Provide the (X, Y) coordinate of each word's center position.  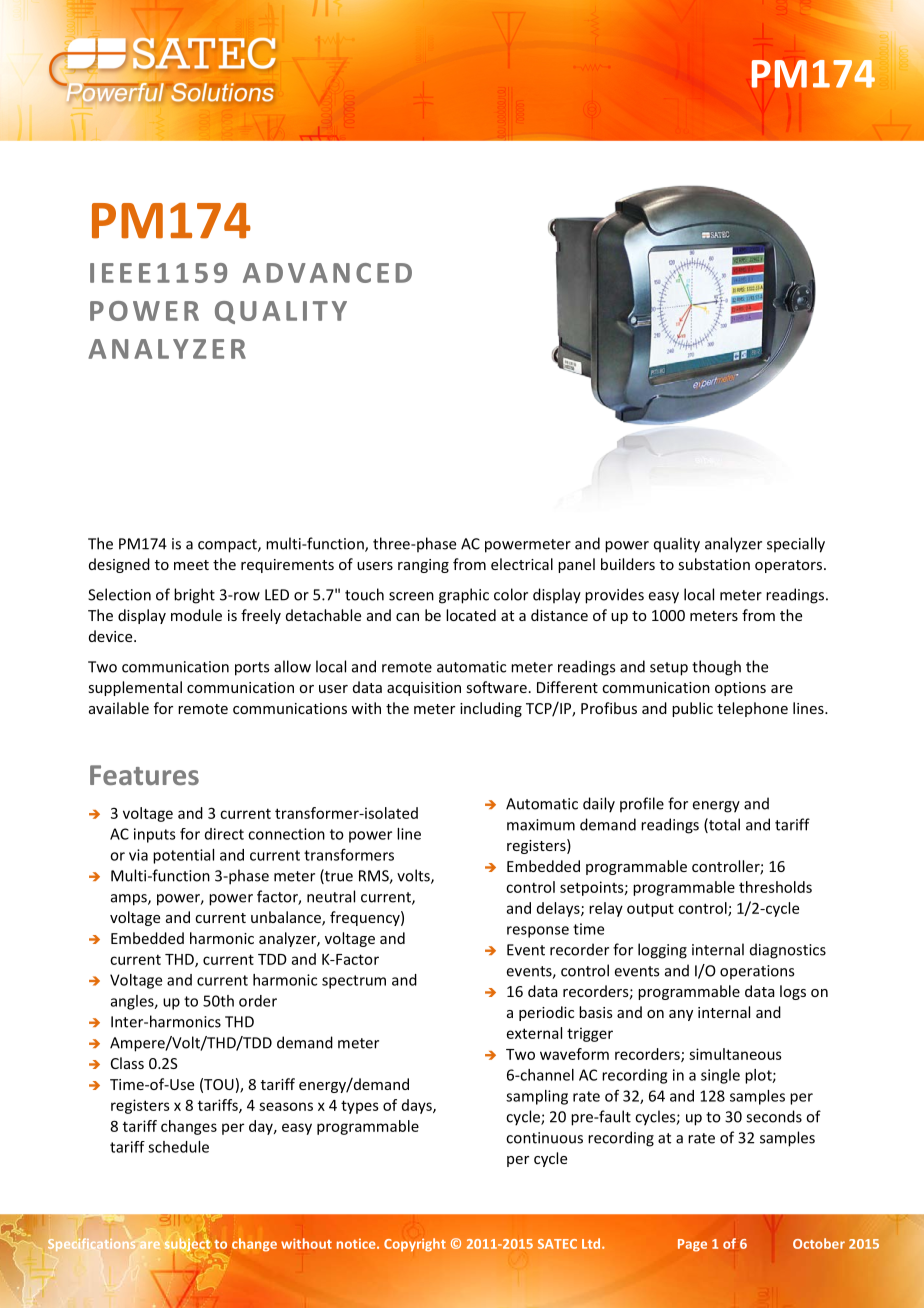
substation (714, 564)
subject (188, 1244)
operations (757, 972)
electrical (522, 564)
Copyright (415, 1245)
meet (191, 565)
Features (144, 775)
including (491, 709)
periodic (546, 1013)
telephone (752, 709)
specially (796, 545)
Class (127, 1063)
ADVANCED (327, 273)
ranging (423, 566)
